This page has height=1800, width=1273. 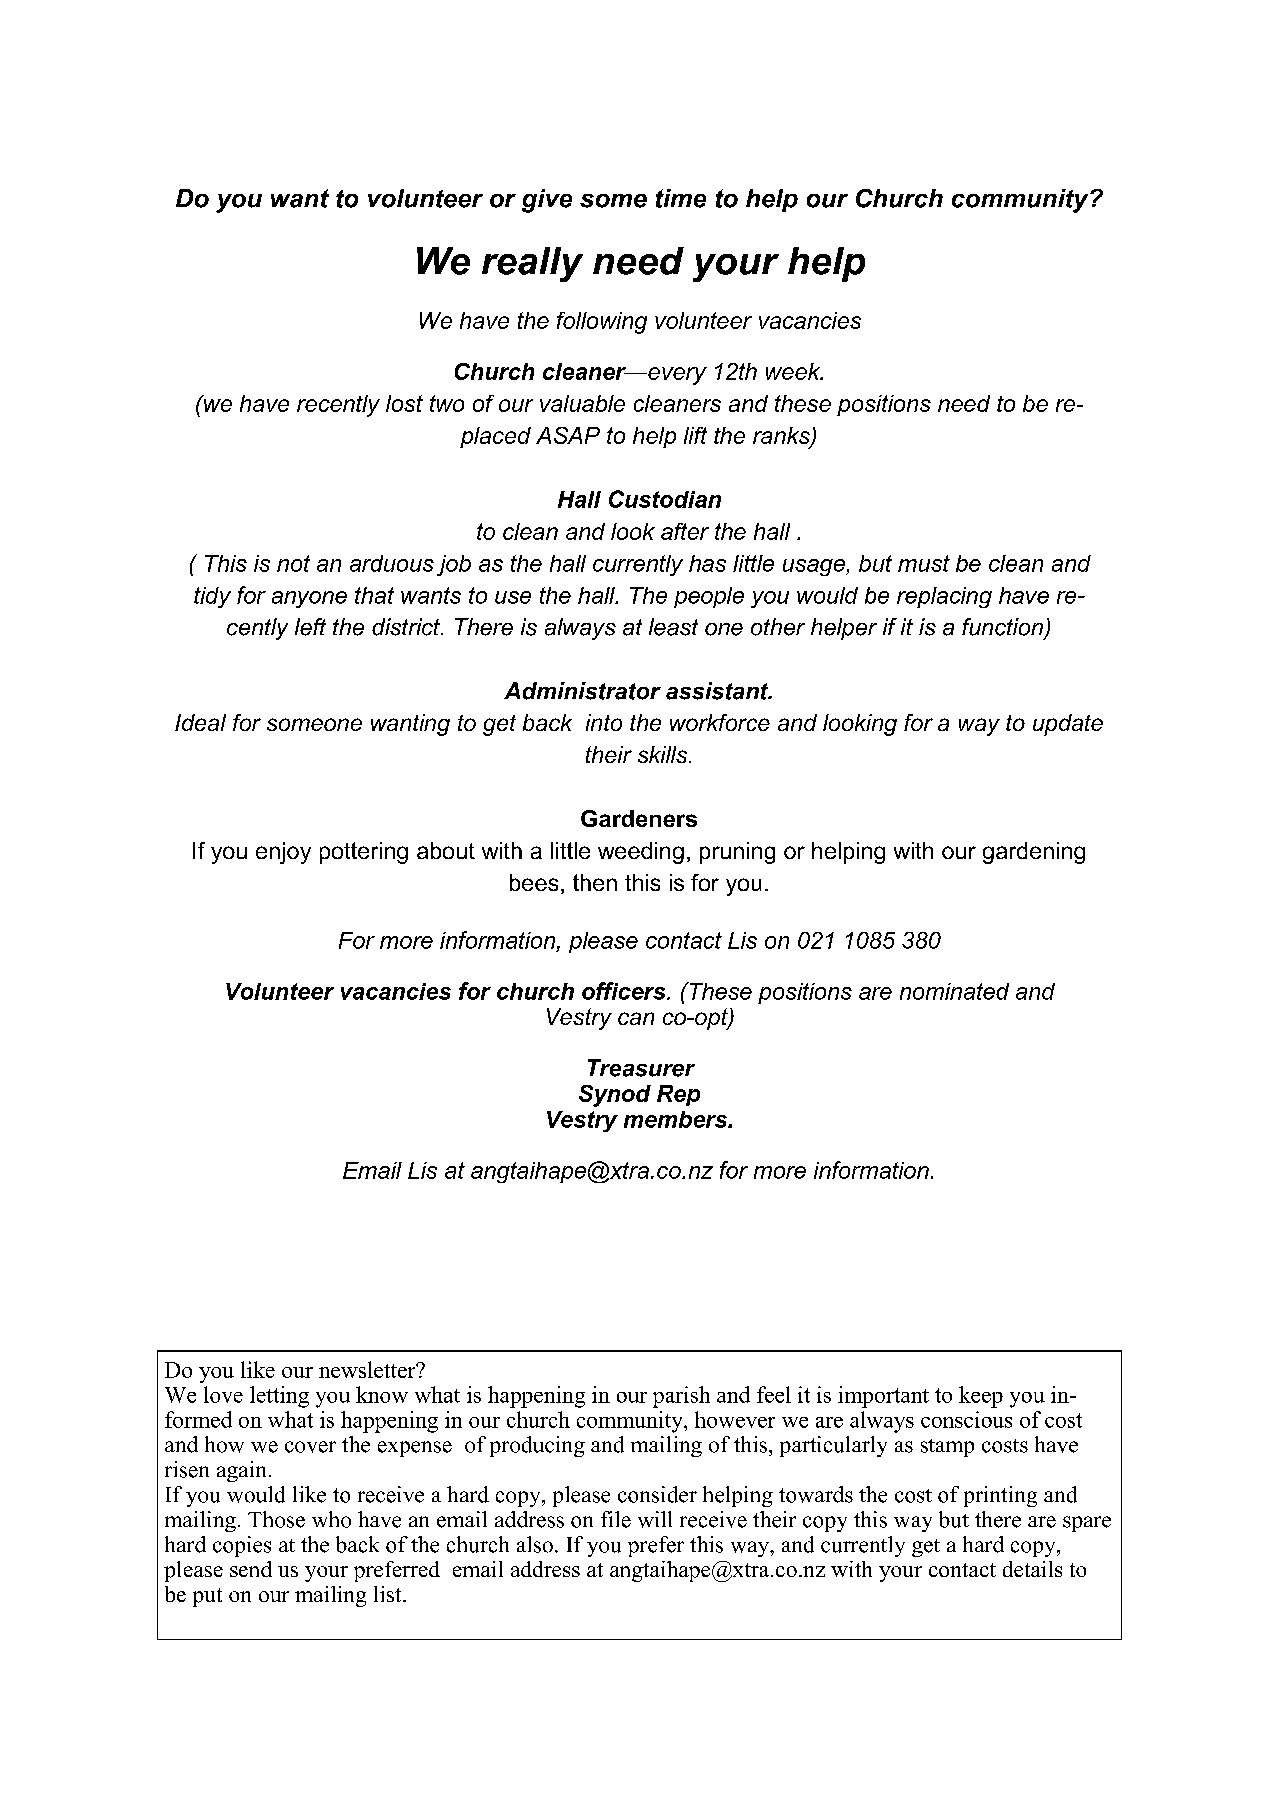 I want to click on will, so click(x=655, y=1519).
